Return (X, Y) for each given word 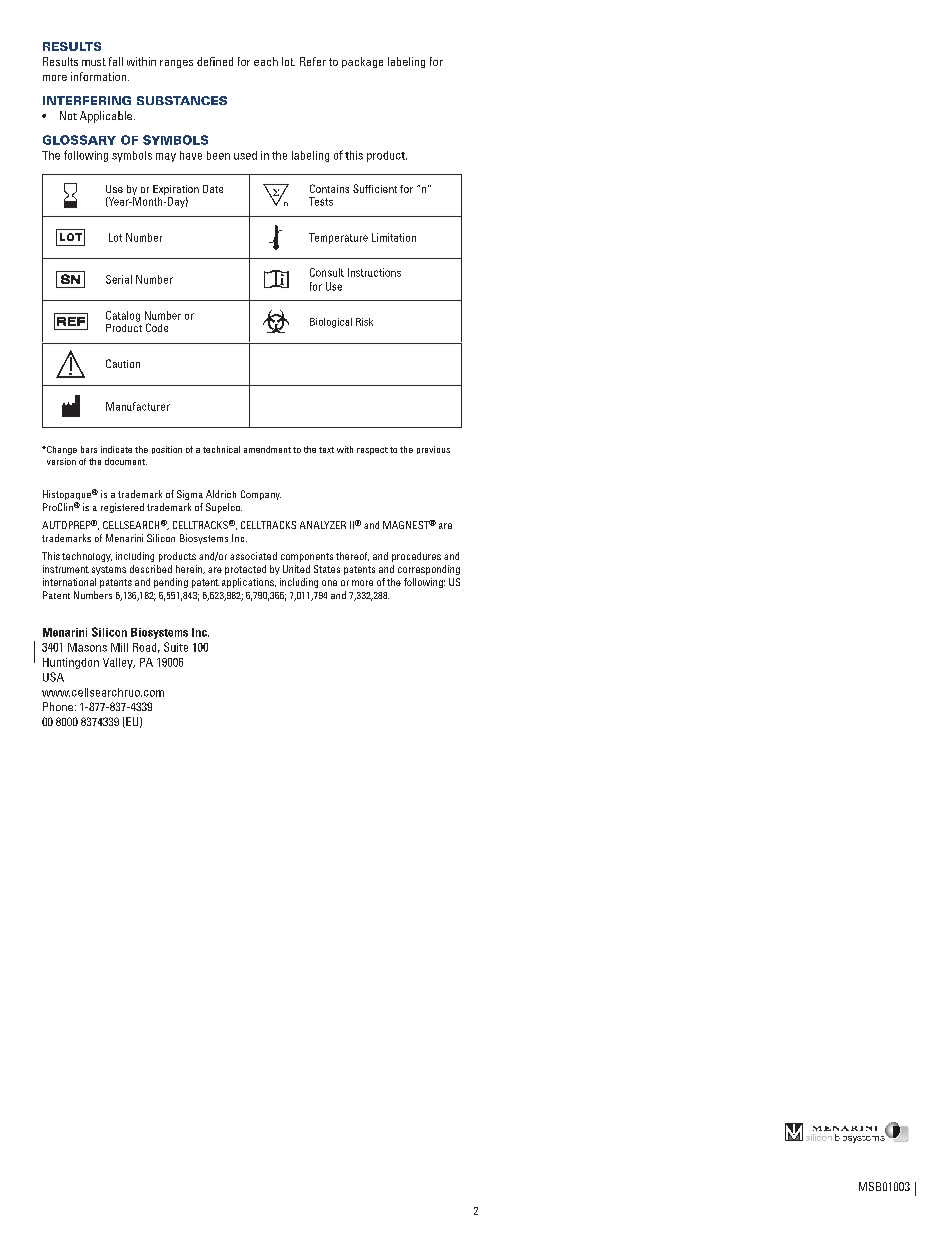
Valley (119, 663)
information (100, 76)
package (362, 62)
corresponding (429, 570)
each (266, 61)
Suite (176, 647)
